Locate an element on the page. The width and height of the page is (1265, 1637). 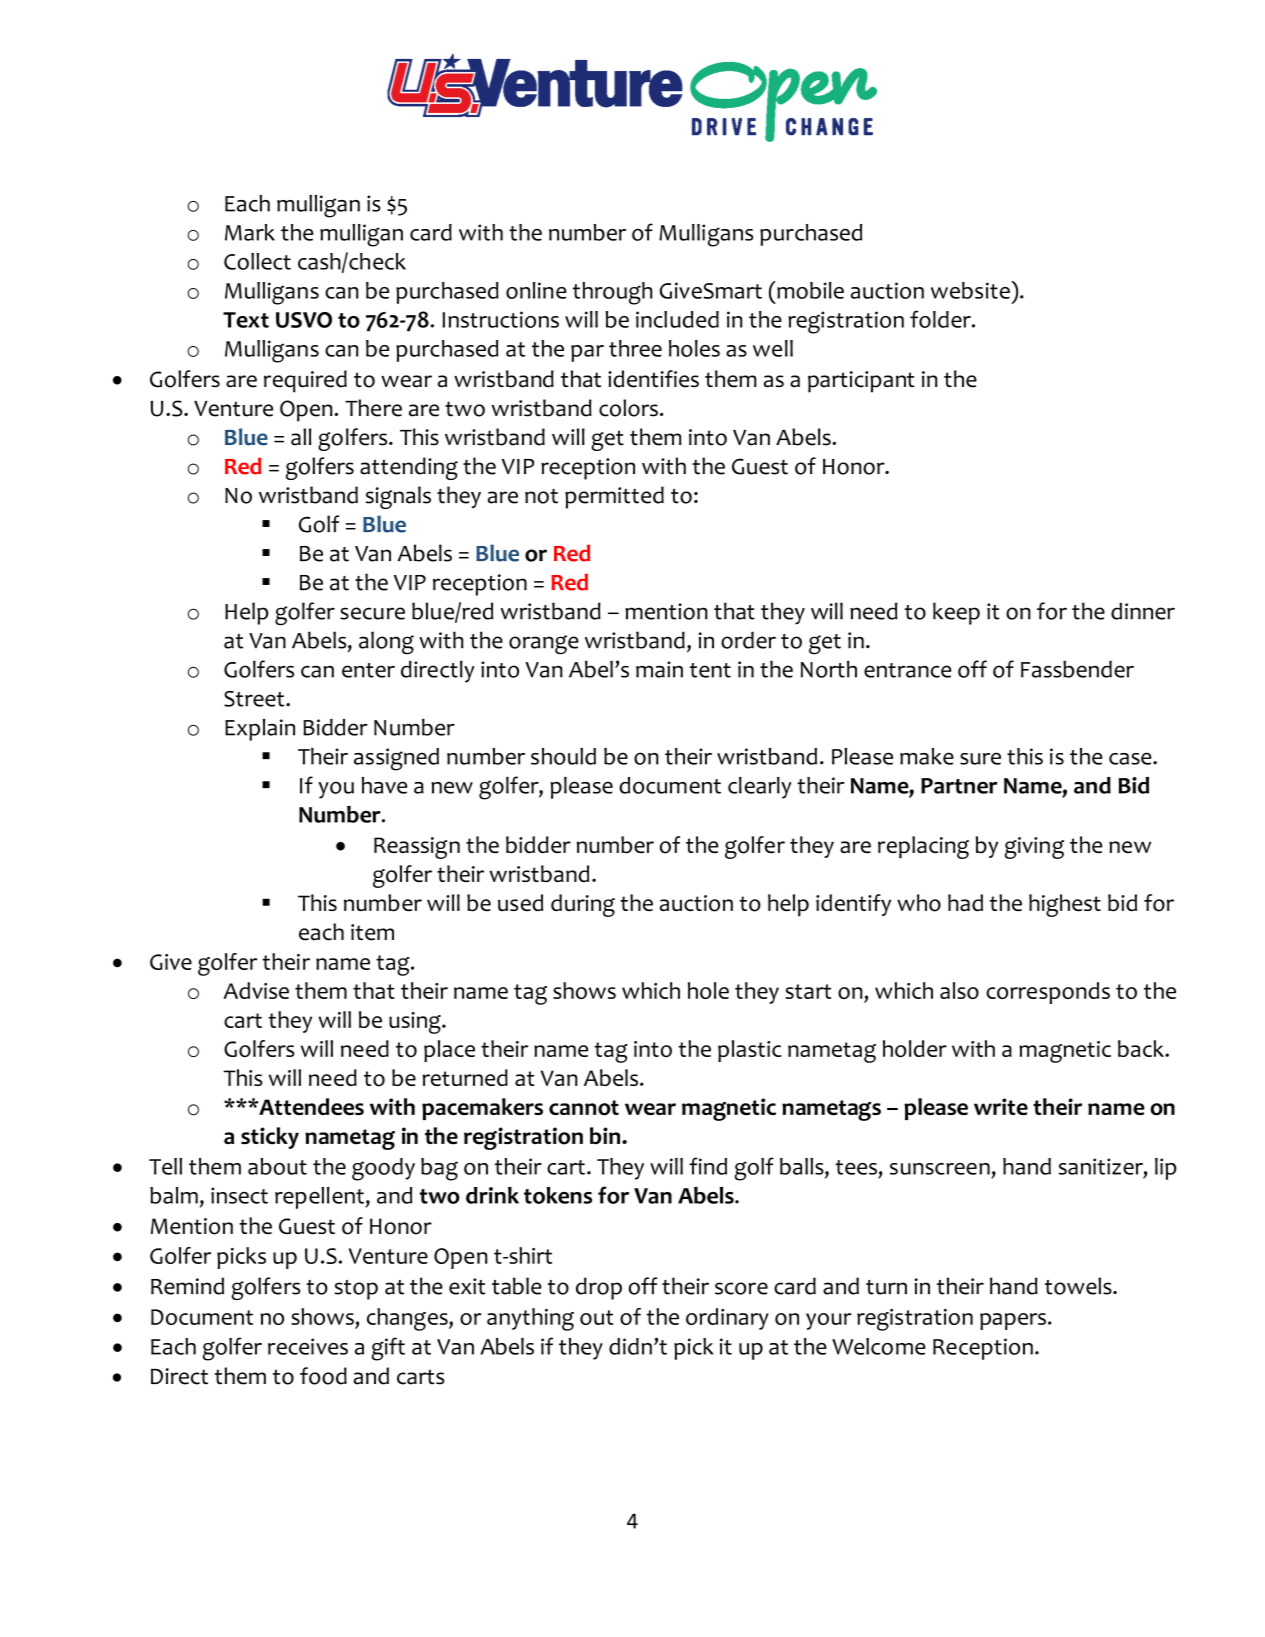
Collect is located at coordinates (257, 261).
